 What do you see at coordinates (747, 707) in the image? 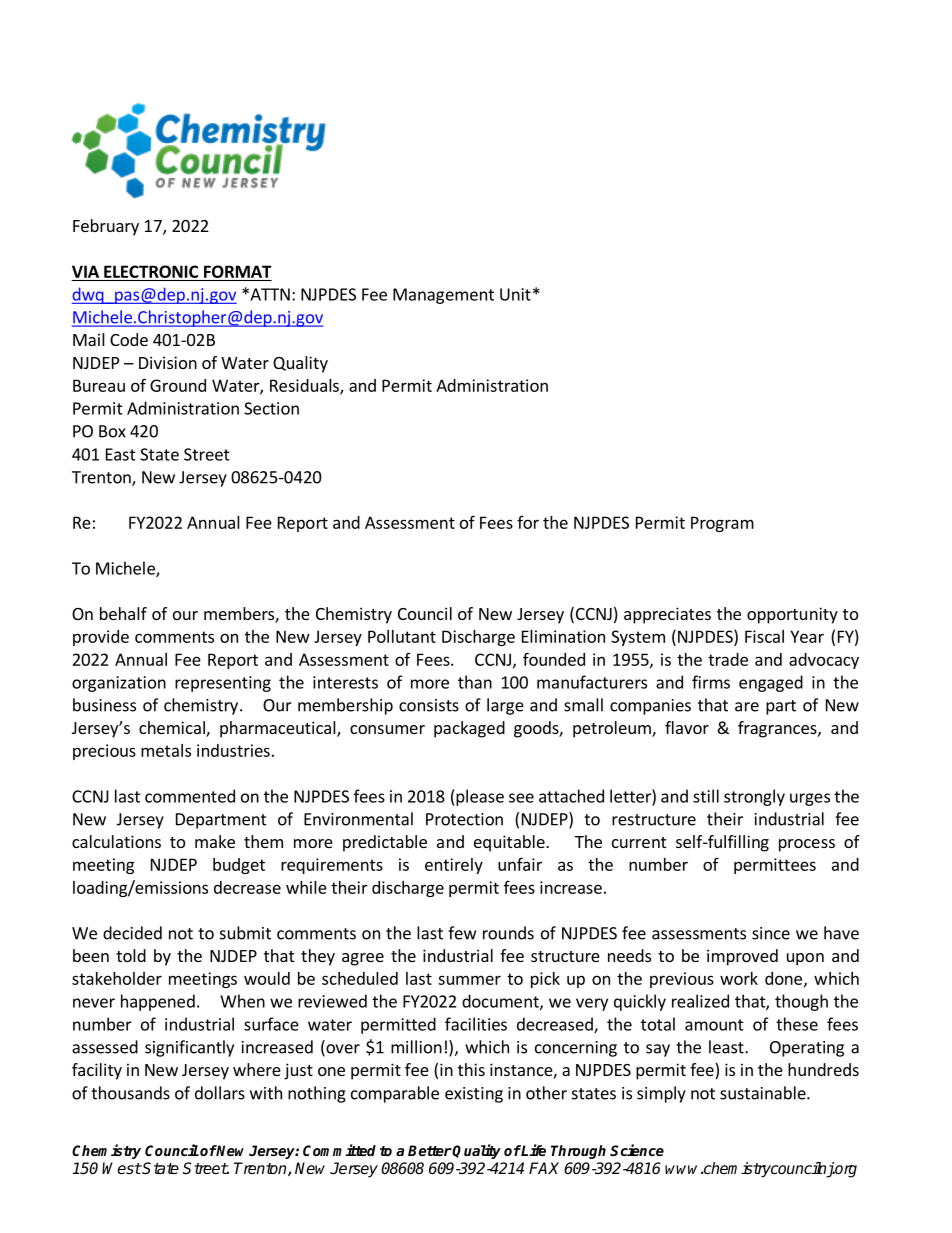
I see `are` at bounding box center [747, 707].
